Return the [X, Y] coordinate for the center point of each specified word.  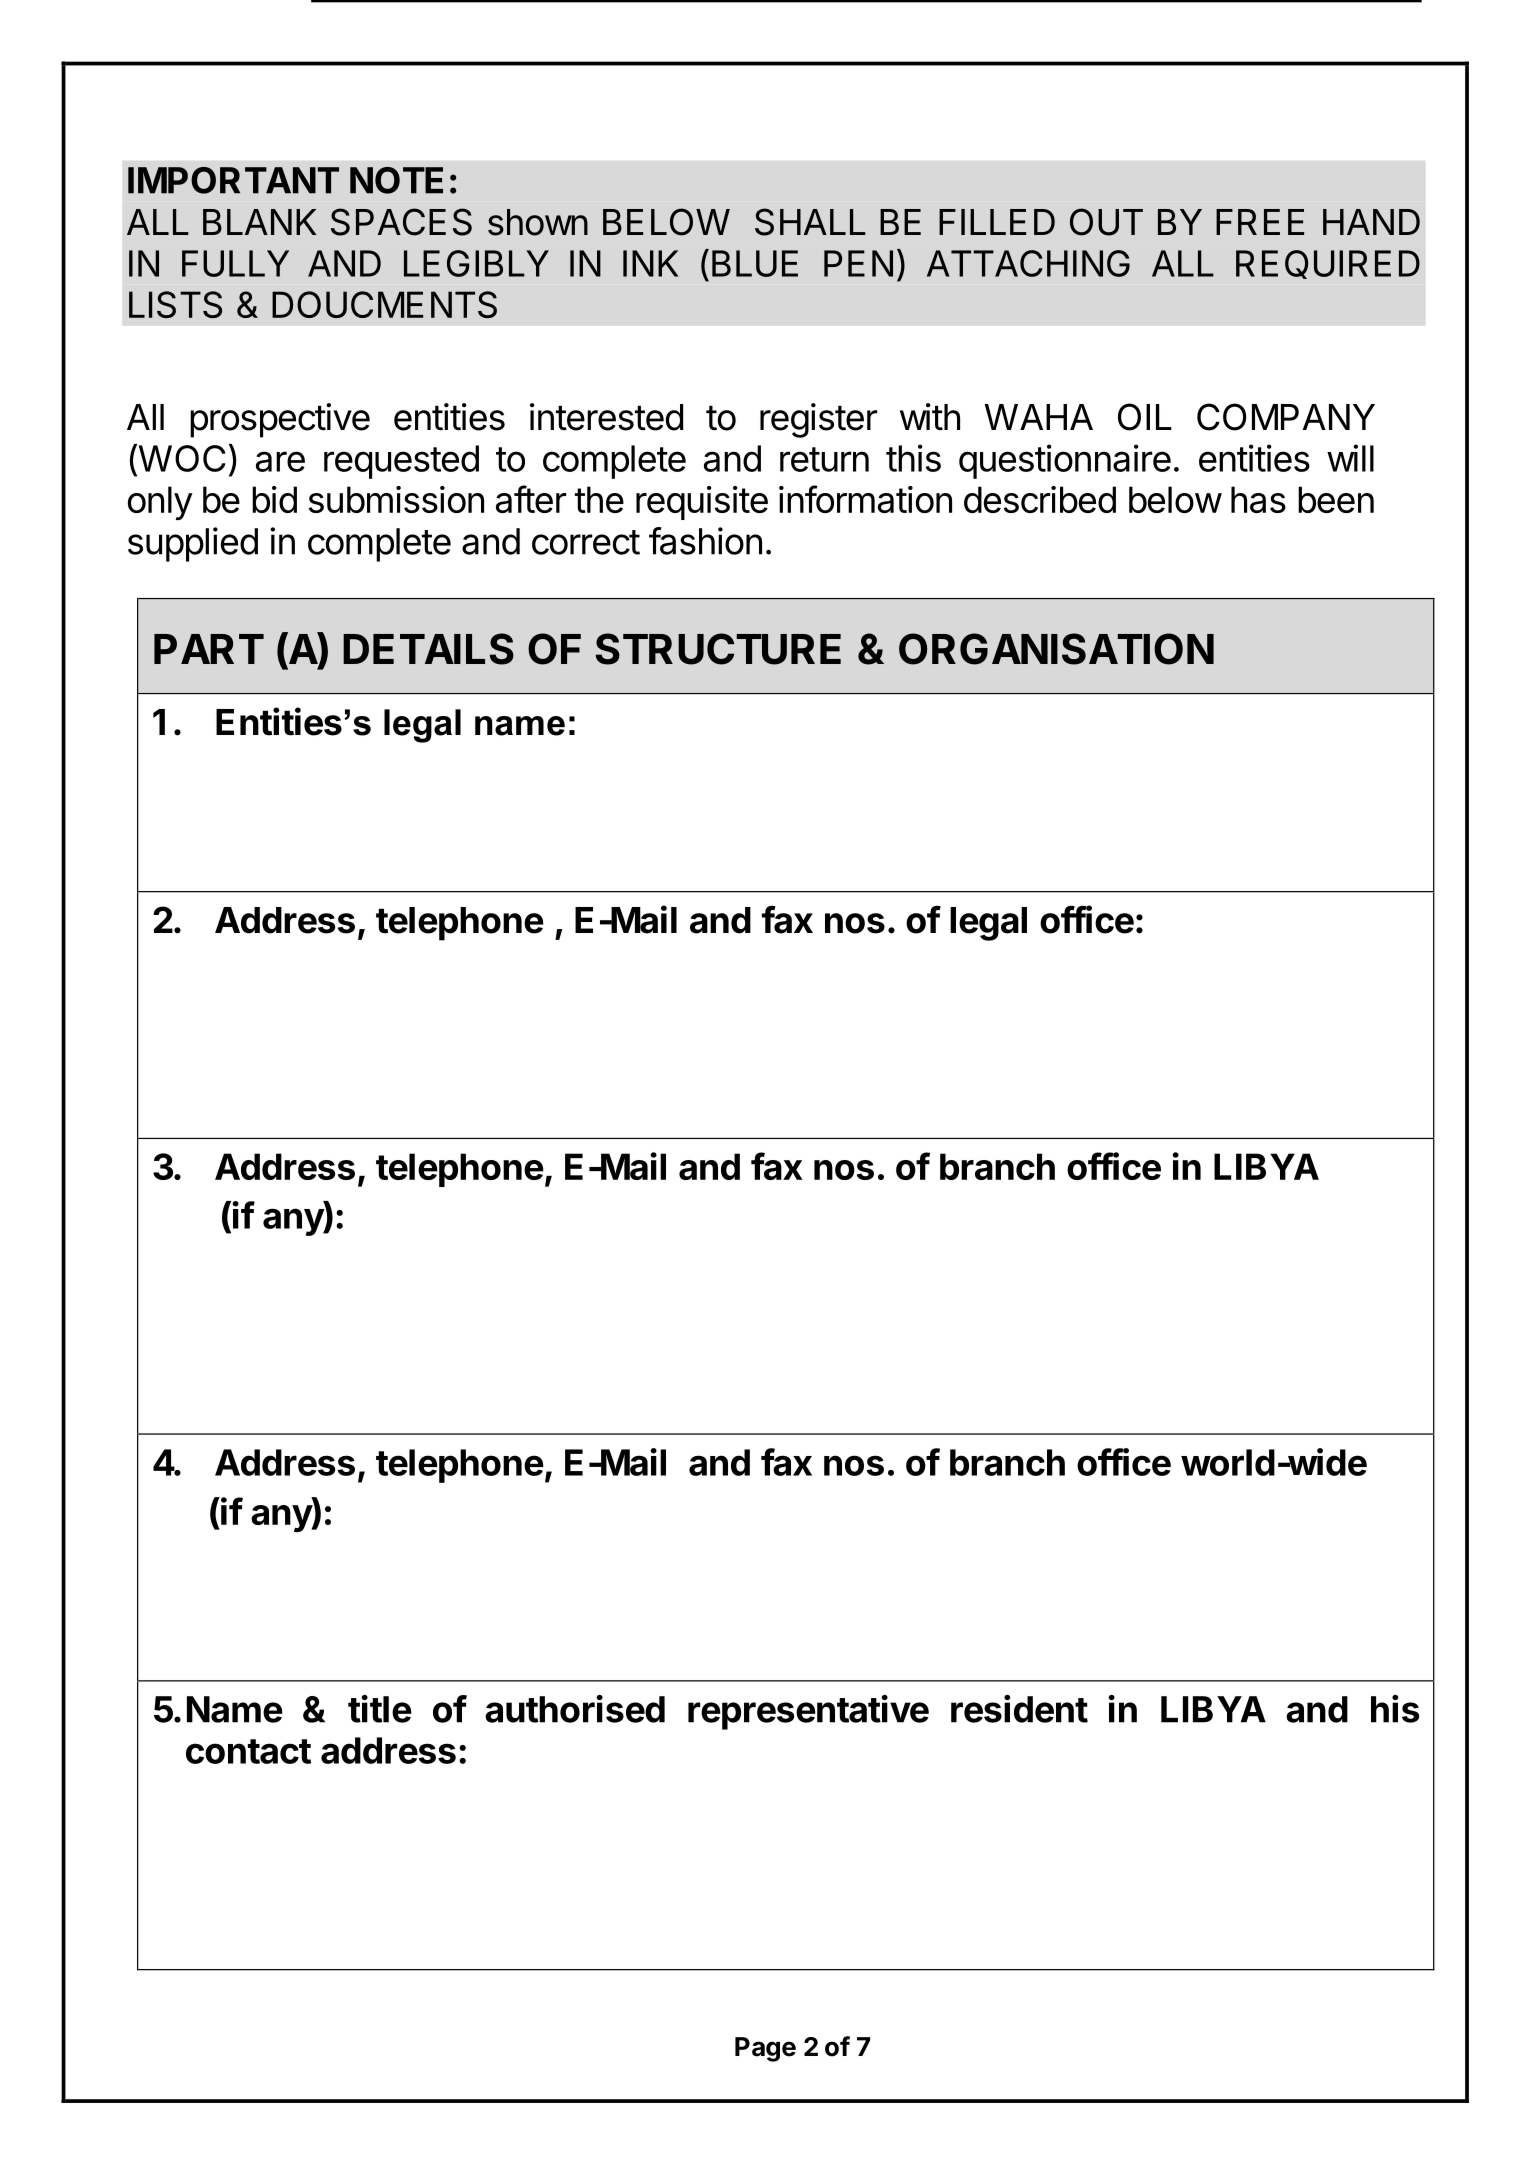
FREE [1260, 222]
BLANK [259, 222]
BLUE [755, 263]
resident [1019, 1709]
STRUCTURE [718, 649]
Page [765, 2049]
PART [209, 649]
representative [808, 1712]
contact [248, 1751]
